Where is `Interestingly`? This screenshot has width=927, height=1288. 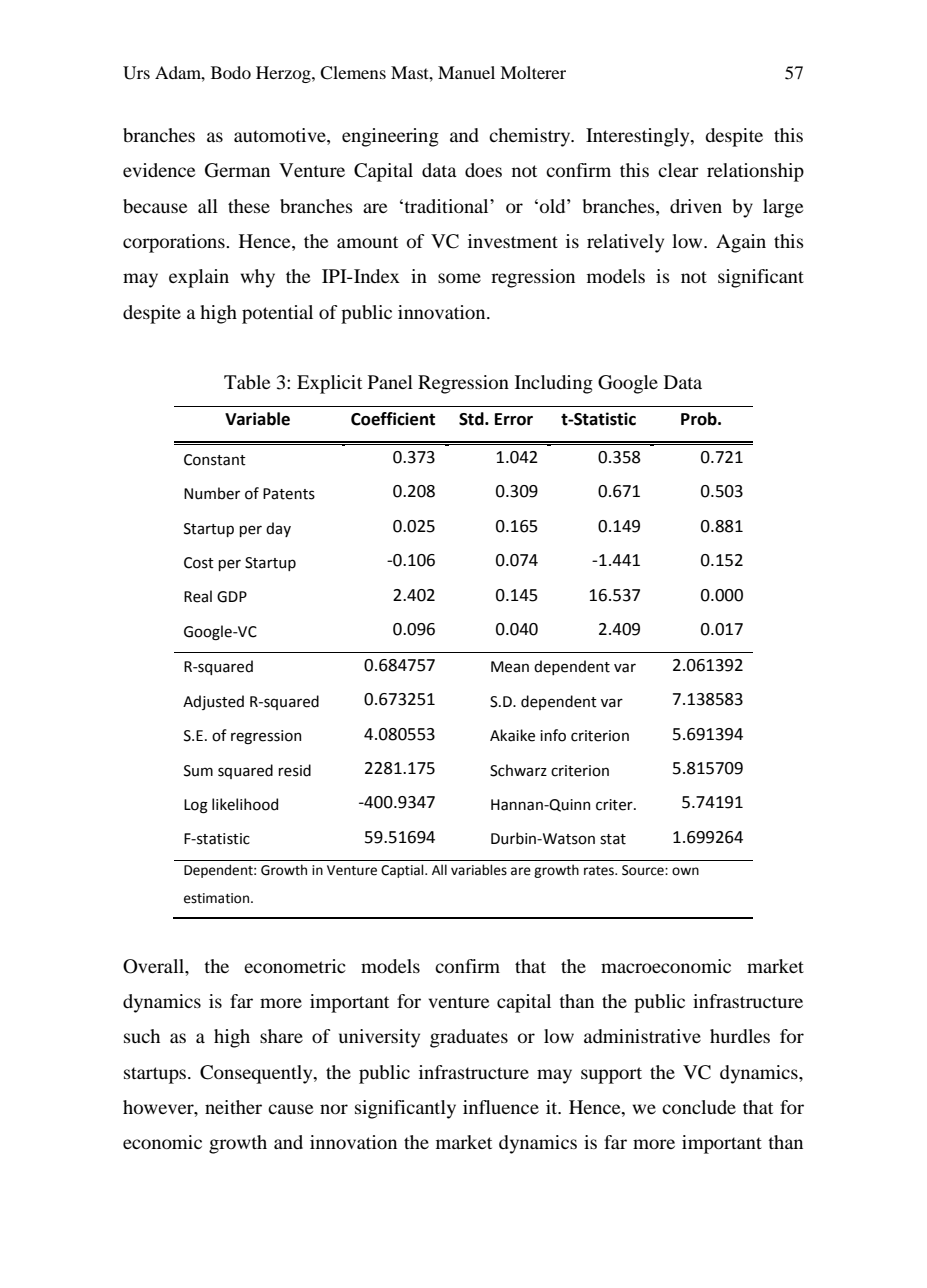
Interestingly is located at coordinates (639, 137).
